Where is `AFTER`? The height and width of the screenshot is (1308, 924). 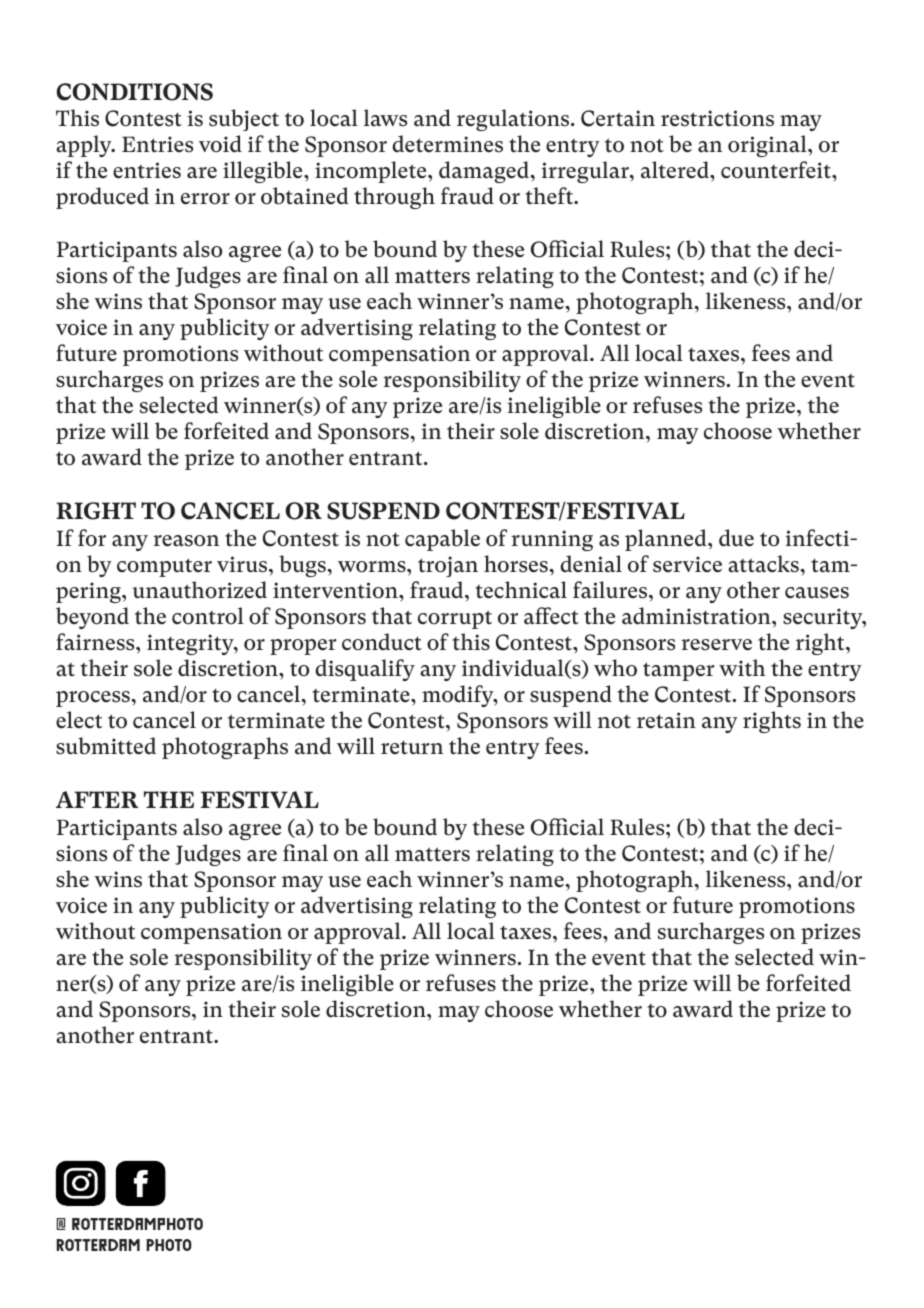
AFTER is located at coordinates (97, 799).
